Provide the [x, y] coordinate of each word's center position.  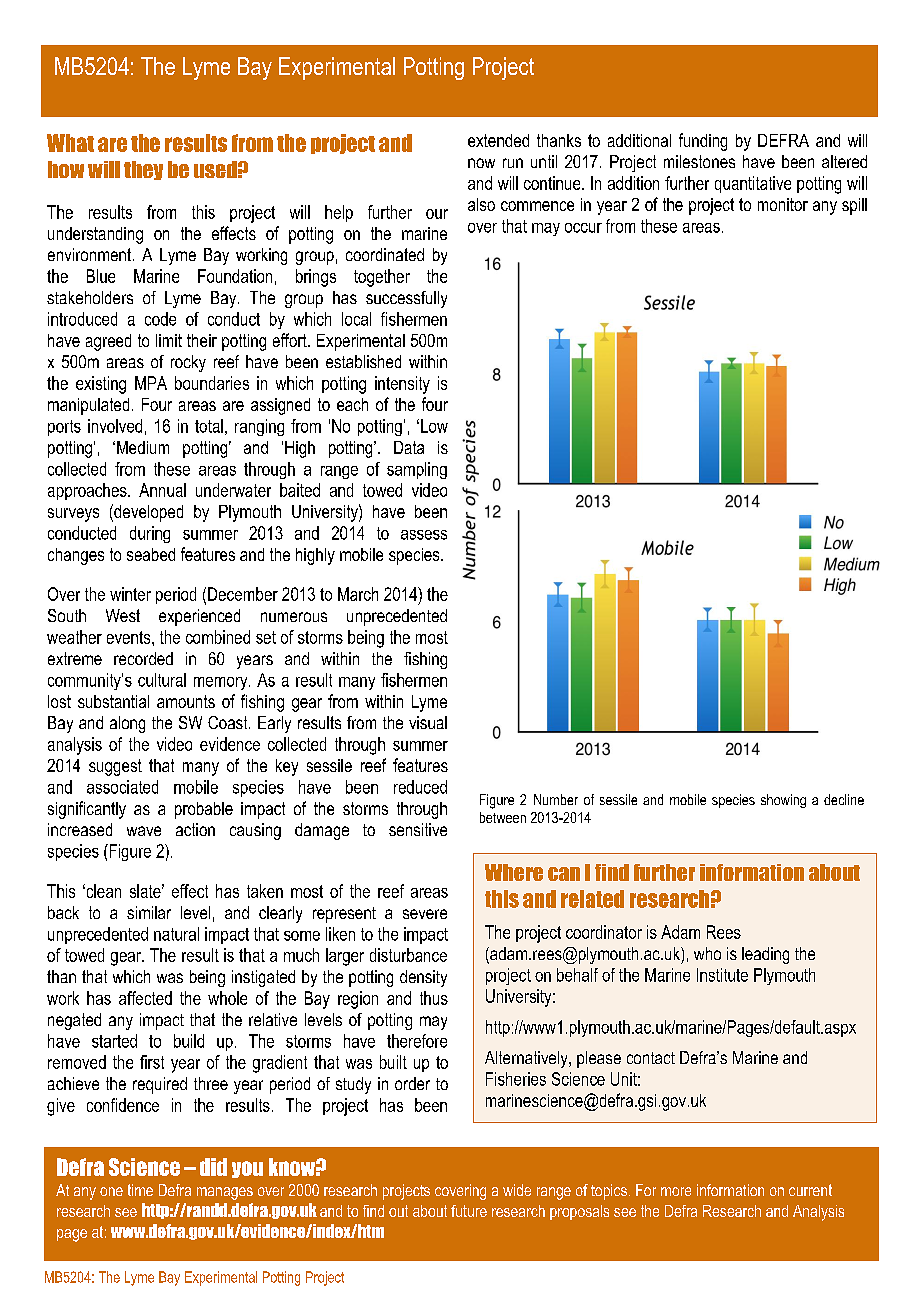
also [481, 204]
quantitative [753, 184]
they [143, 170]
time [140, 1190]
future [469, 1211]
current [810, 1190]
